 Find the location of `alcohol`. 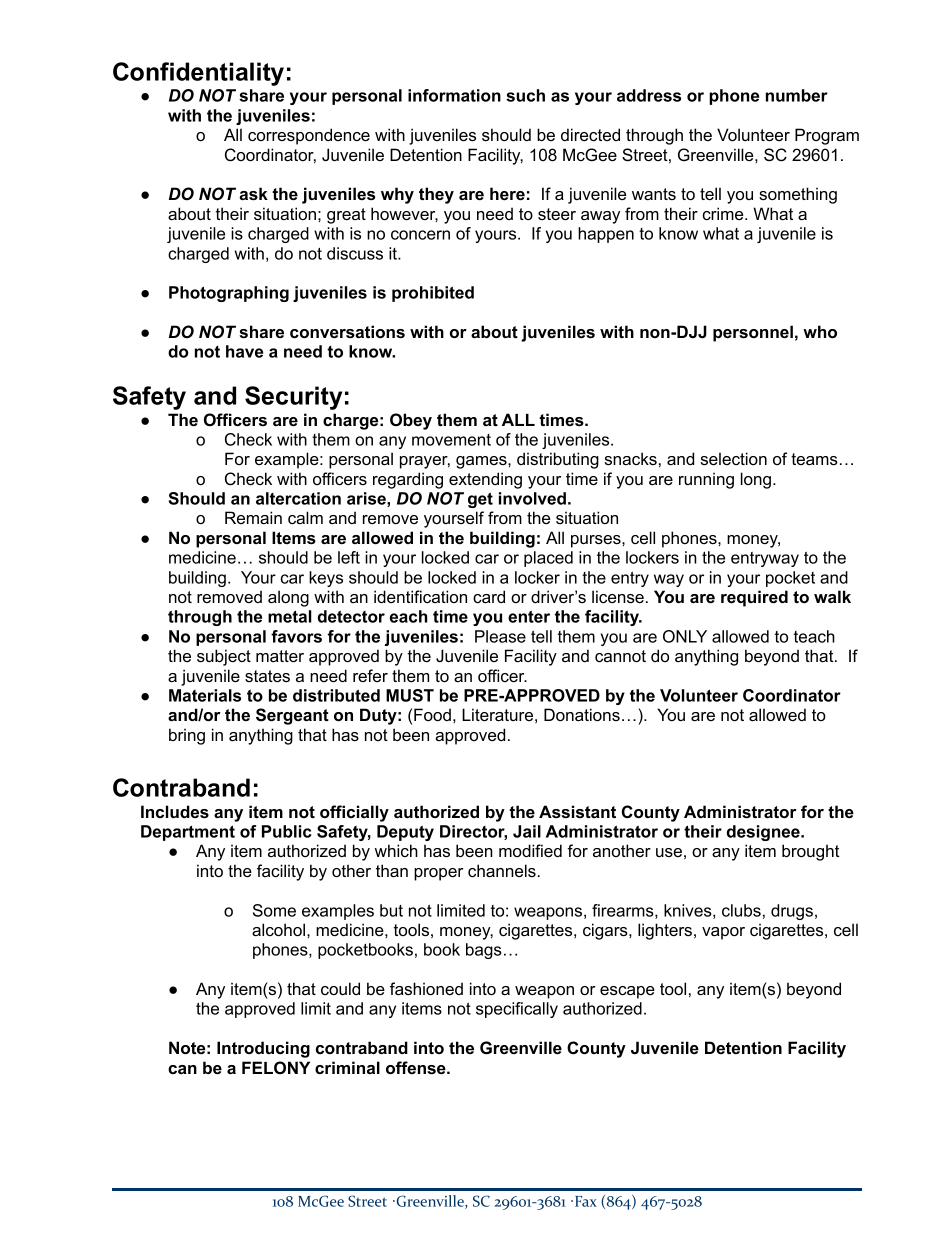

alcohol is located at coordinates (278, 929).
